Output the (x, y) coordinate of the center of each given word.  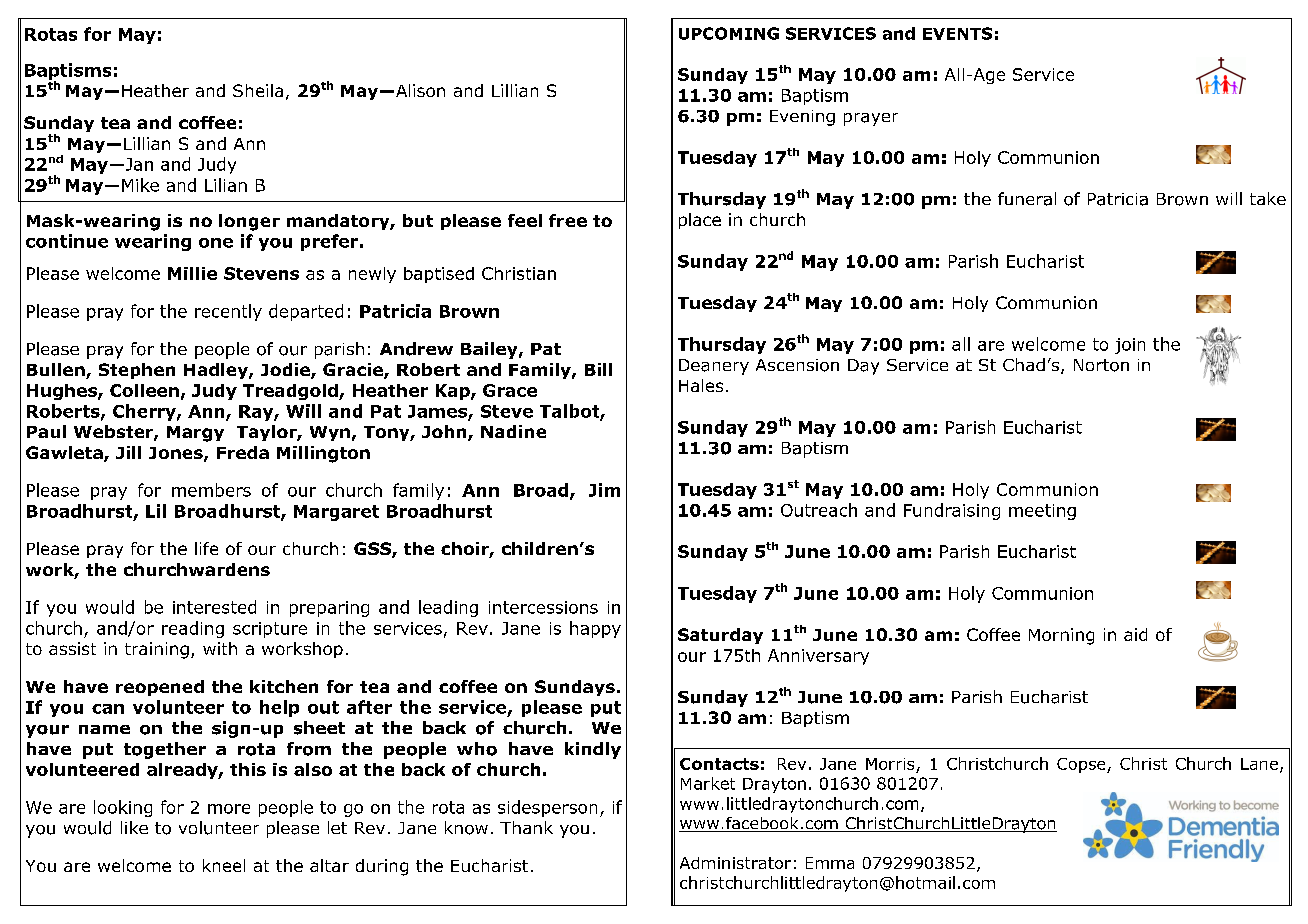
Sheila (258, 90)
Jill (128, 452)
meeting (1042, 512)
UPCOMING (729, 33)
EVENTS (957, 33)
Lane (1259, 764)
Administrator (735, 863)
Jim (604, 490)
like (134, 827)
